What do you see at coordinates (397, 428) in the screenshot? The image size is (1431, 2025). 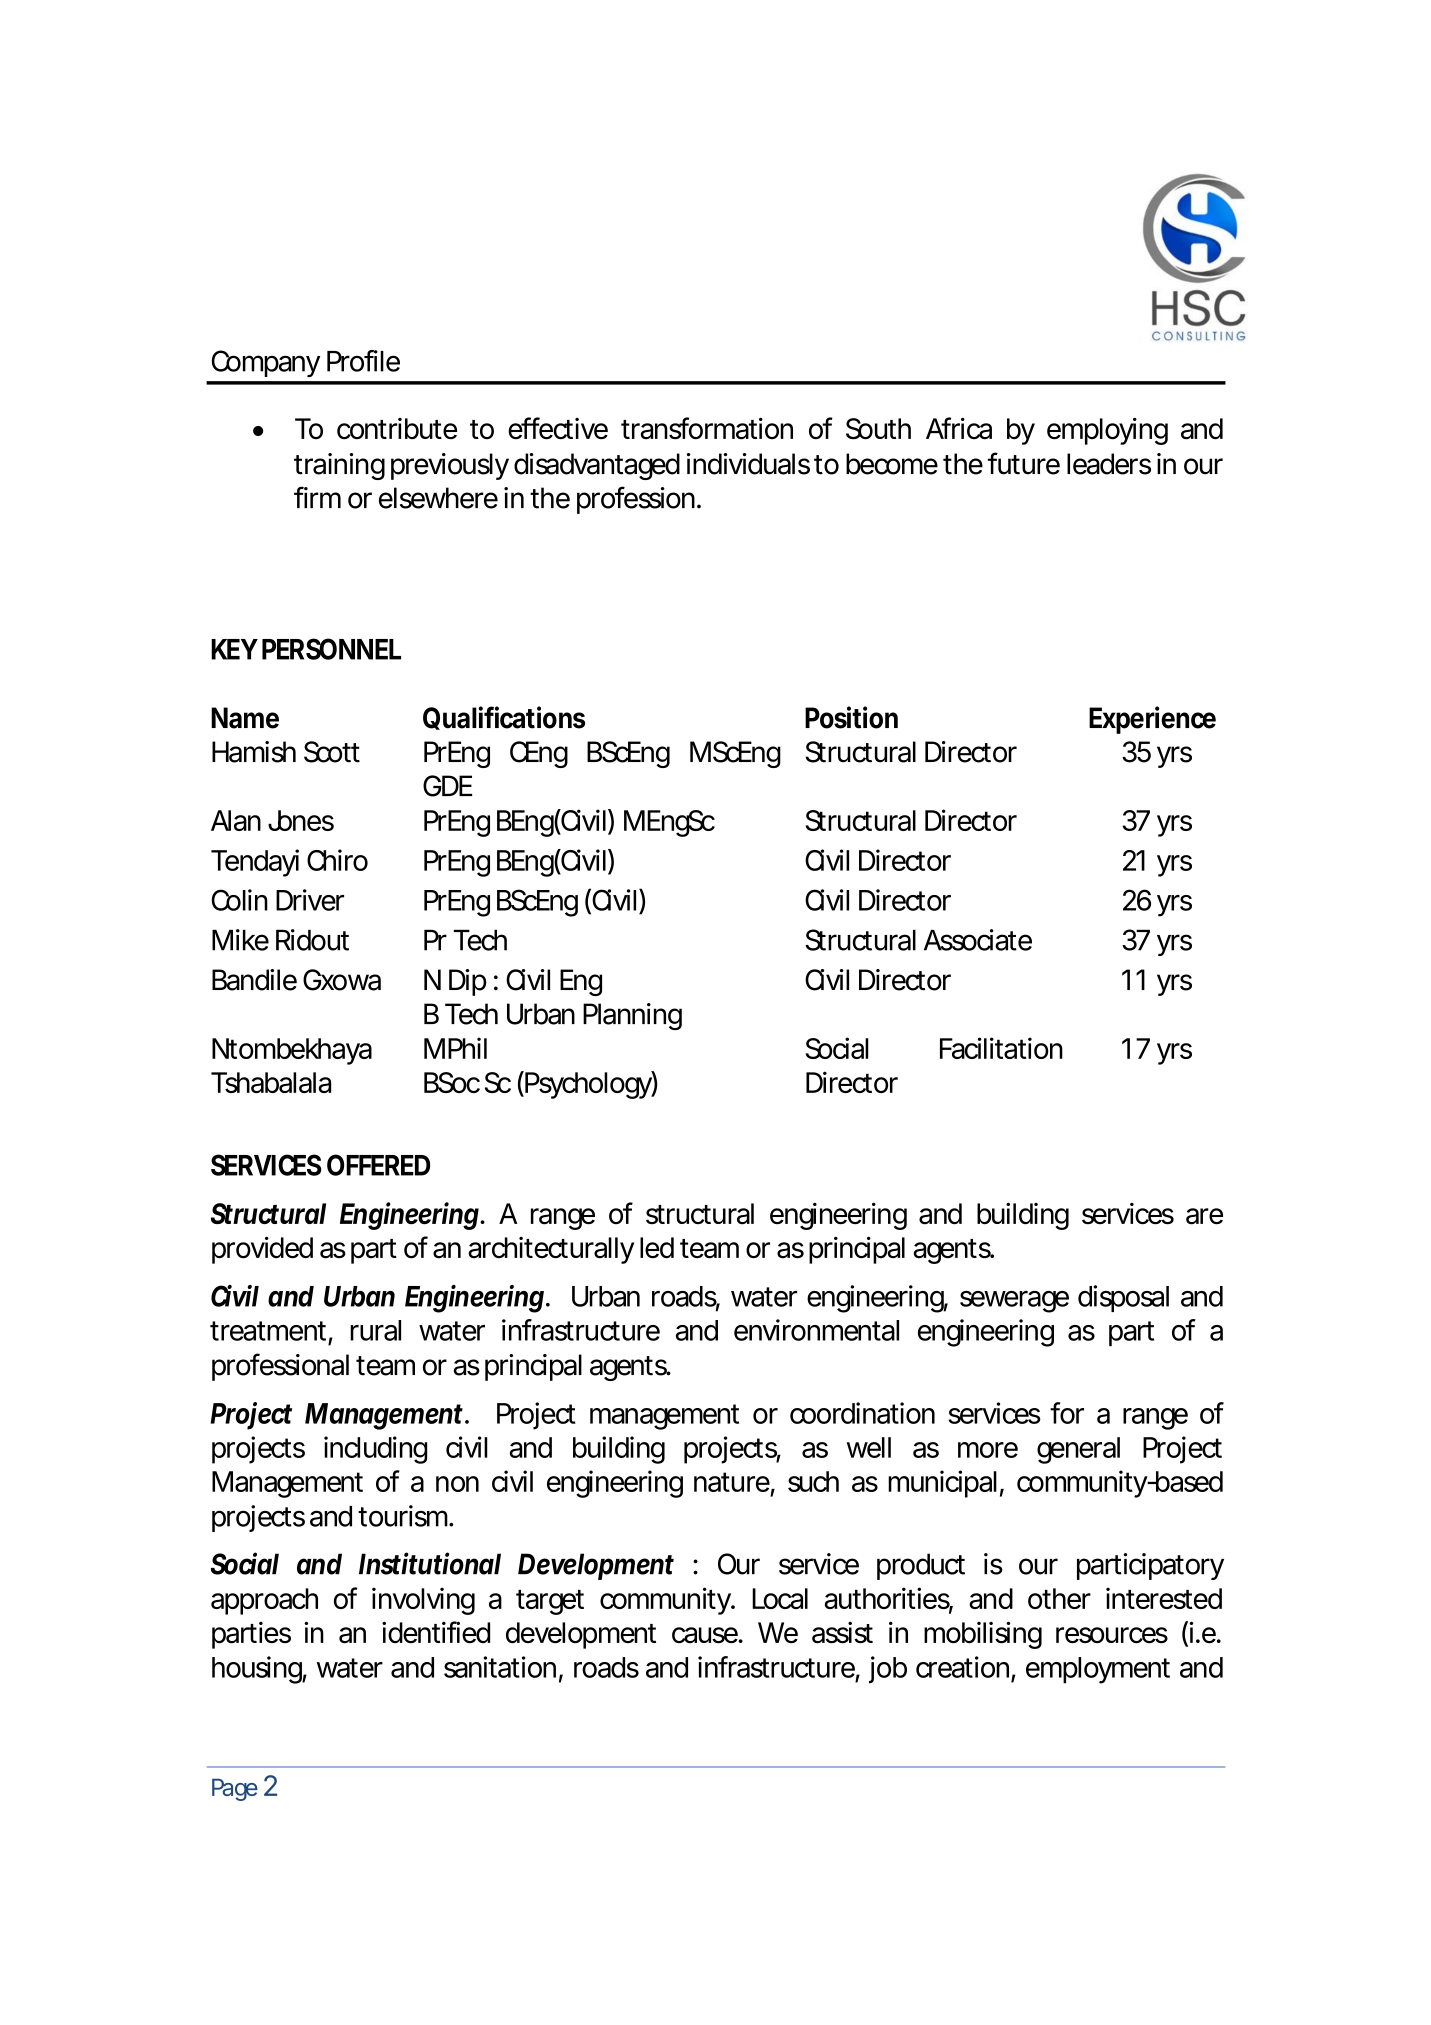 I see `contribute` at bounding box center [397, 428].
